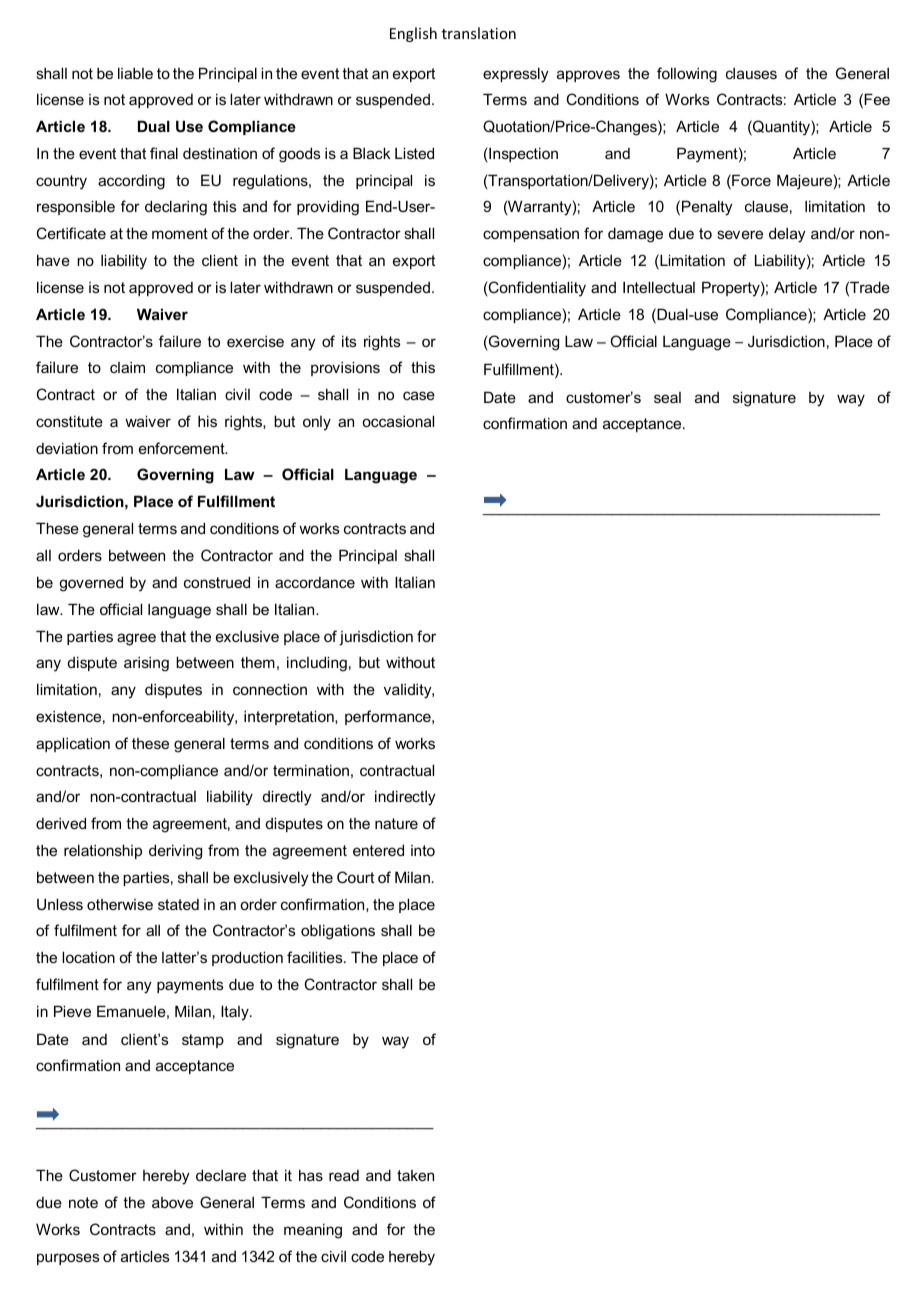 Image resolution: width=924 pixels, height=1308 pixels. Describe the element at coordinates (378, 850) in the image. I see `entered` at that location.
